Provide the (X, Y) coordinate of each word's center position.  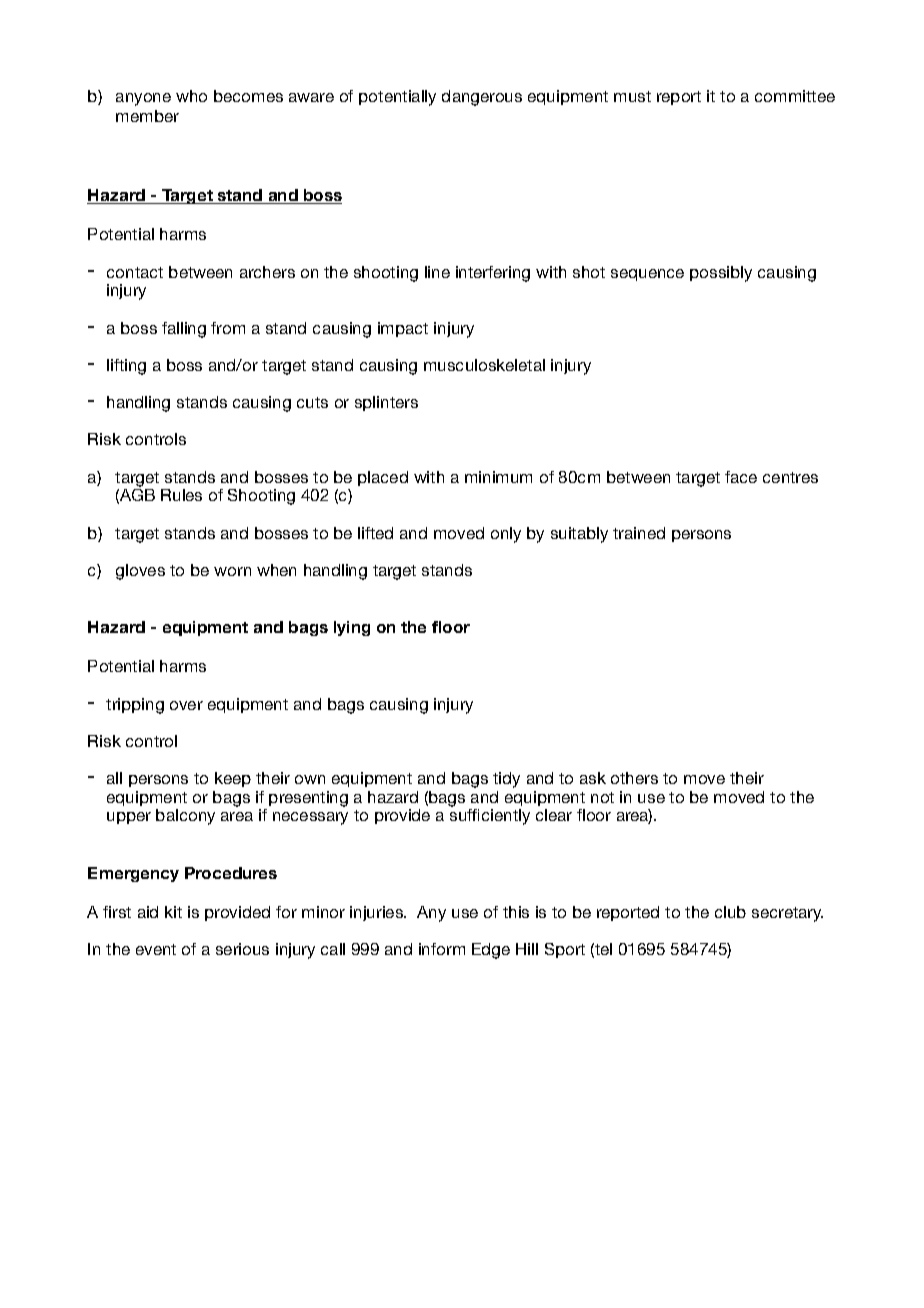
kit (173, 912)
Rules (181, 495)
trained (639, 533)
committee (795, 96)
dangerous (482, 98)
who (191, 96)
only (506, 535)
